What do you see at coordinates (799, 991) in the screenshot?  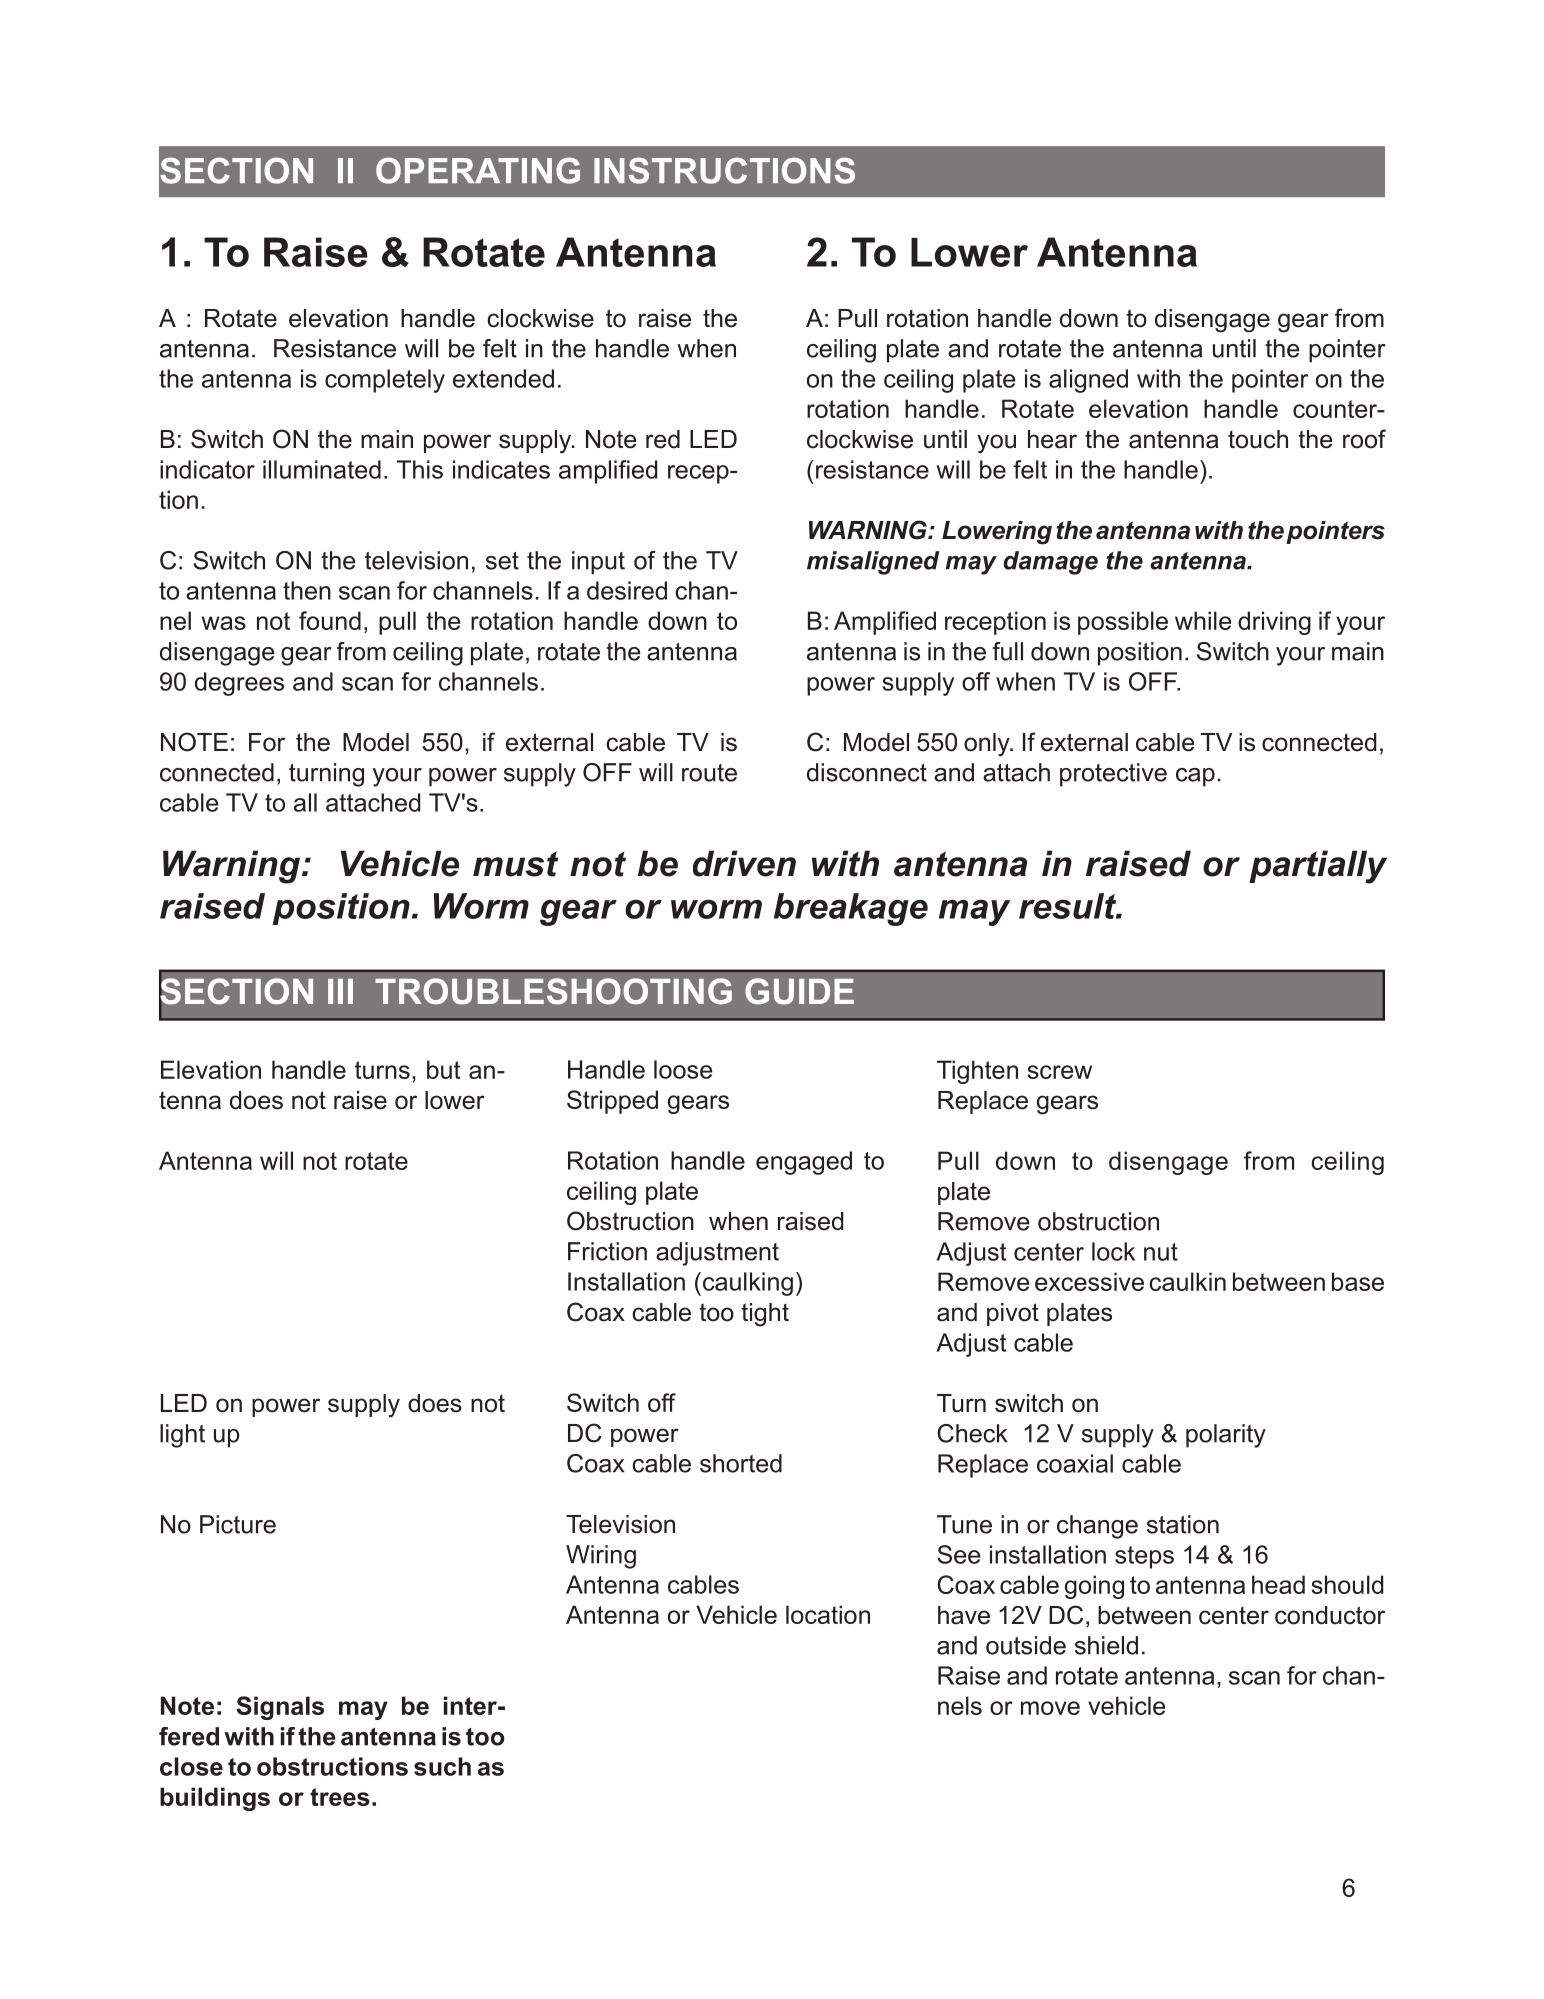 I see `GUIDE` at bounding box center [799, 991].
